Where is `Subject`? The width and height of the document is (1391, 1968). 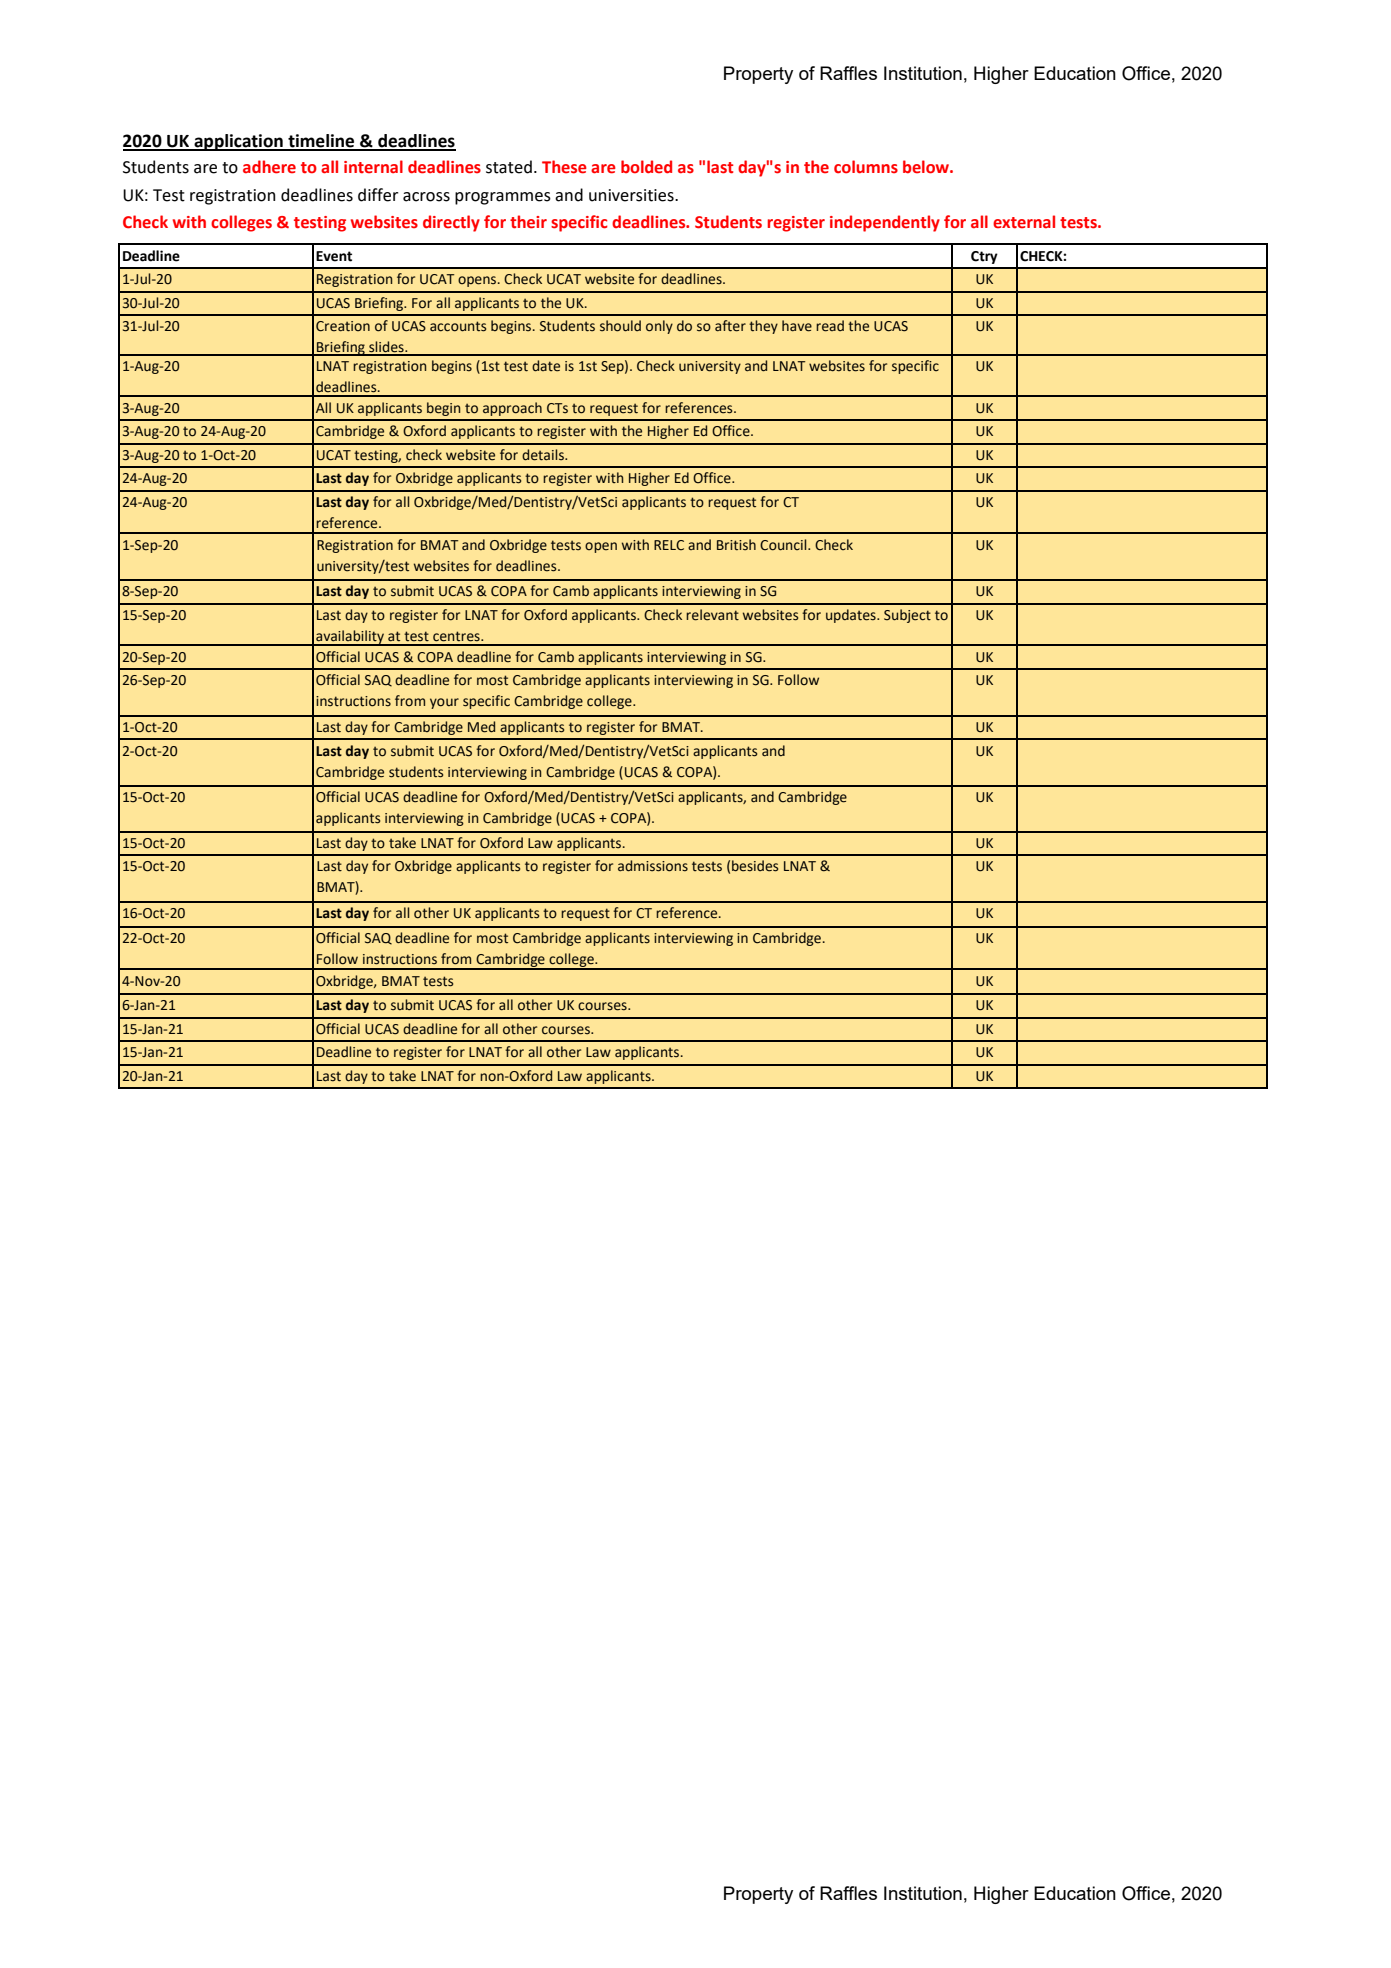
Subject is located at coordinates (907, 616).
